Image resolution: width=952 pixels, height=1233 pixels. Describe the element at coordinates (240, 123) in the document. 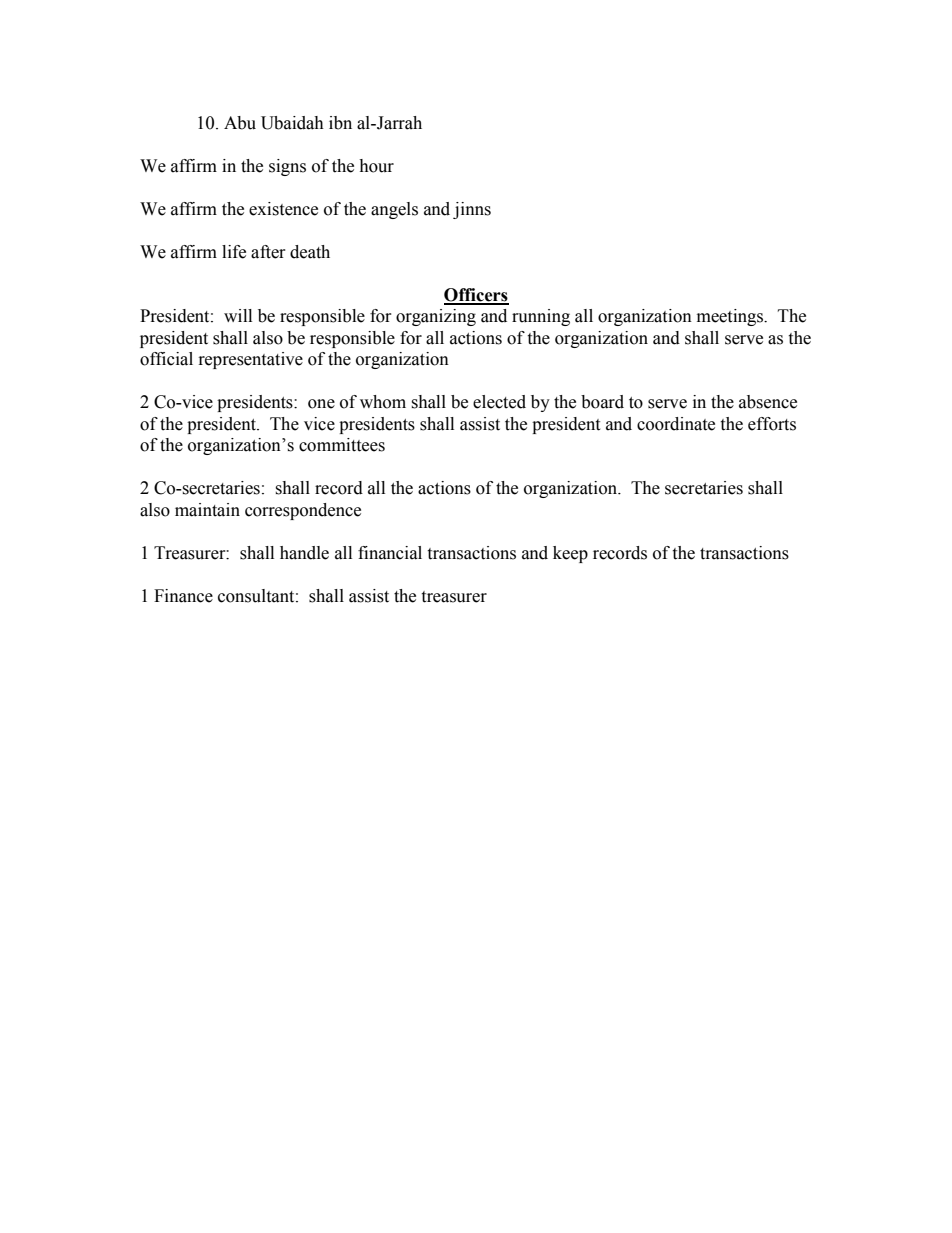

I see `Abu` at that location.
